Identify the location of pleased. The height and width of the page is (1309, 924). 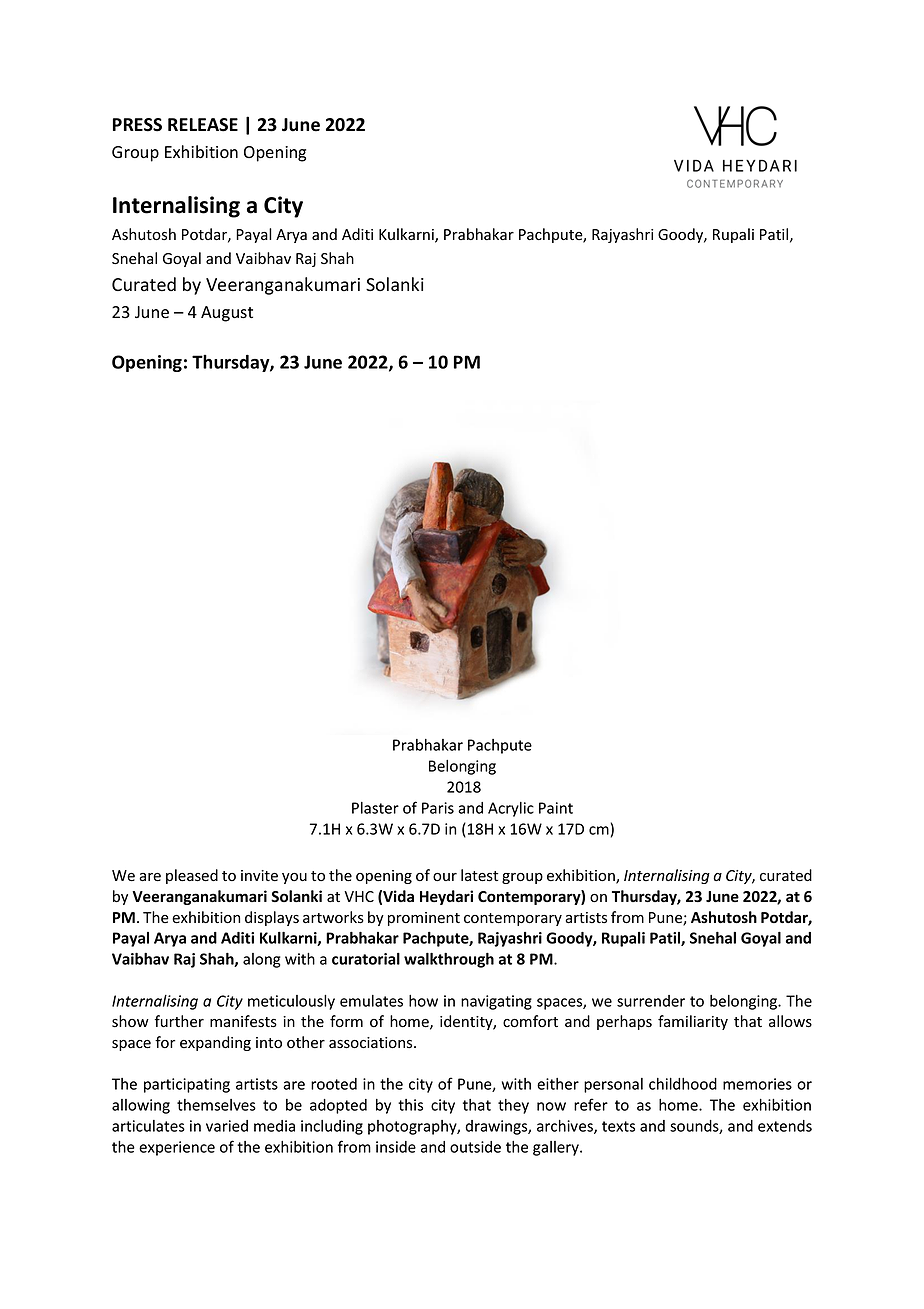
(192, 876).
